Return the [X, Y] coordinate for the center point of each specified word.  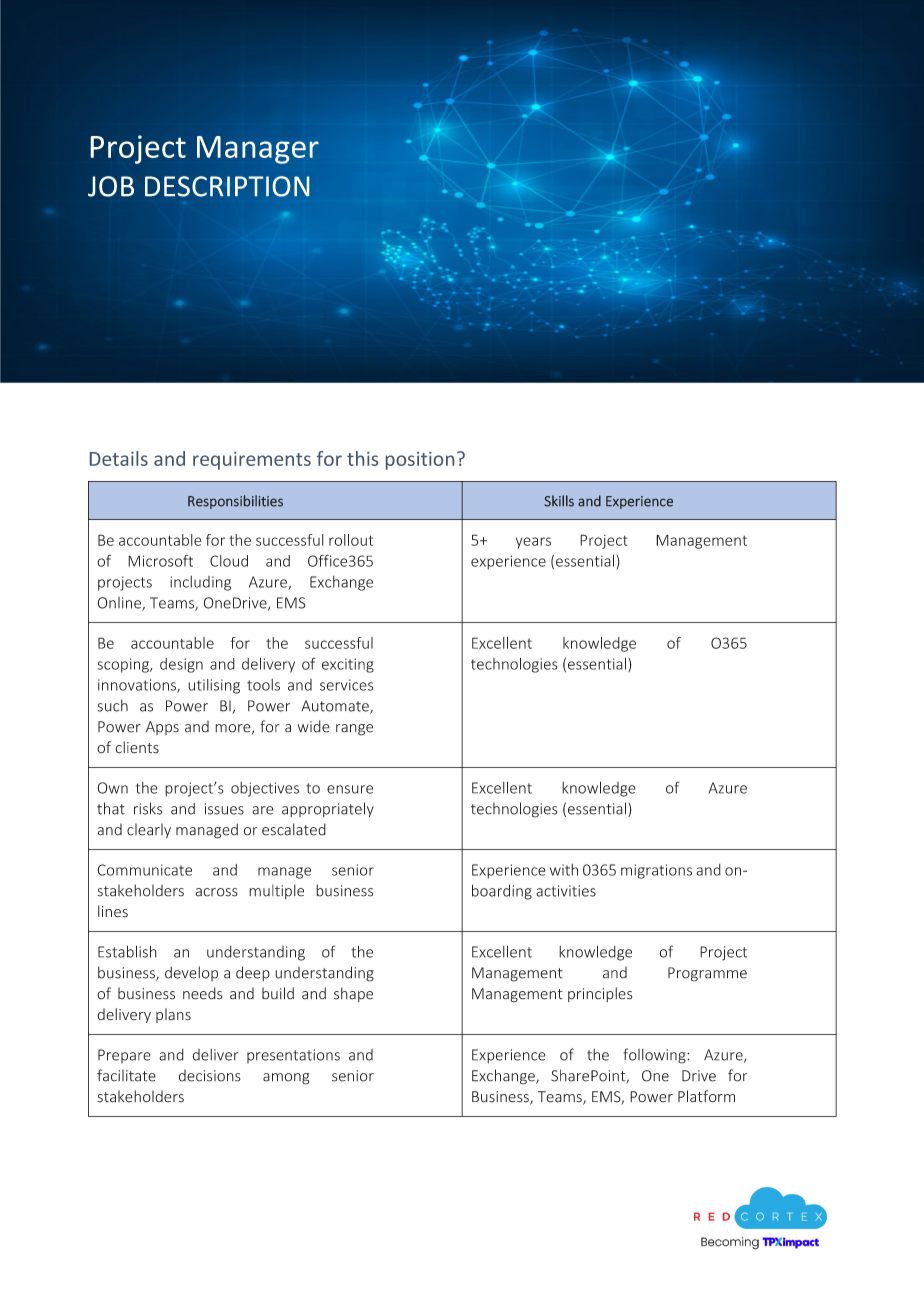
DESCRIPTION [227, 186]
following [655, 1056]
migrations [656, 871]
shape [353, 994]
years [533, 543]
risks [148, 808]
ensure [350, 789]
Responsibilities [235, 502]
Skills [559, 501]
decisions [210, 1076]
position [420, 461]
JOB [111, 186]
